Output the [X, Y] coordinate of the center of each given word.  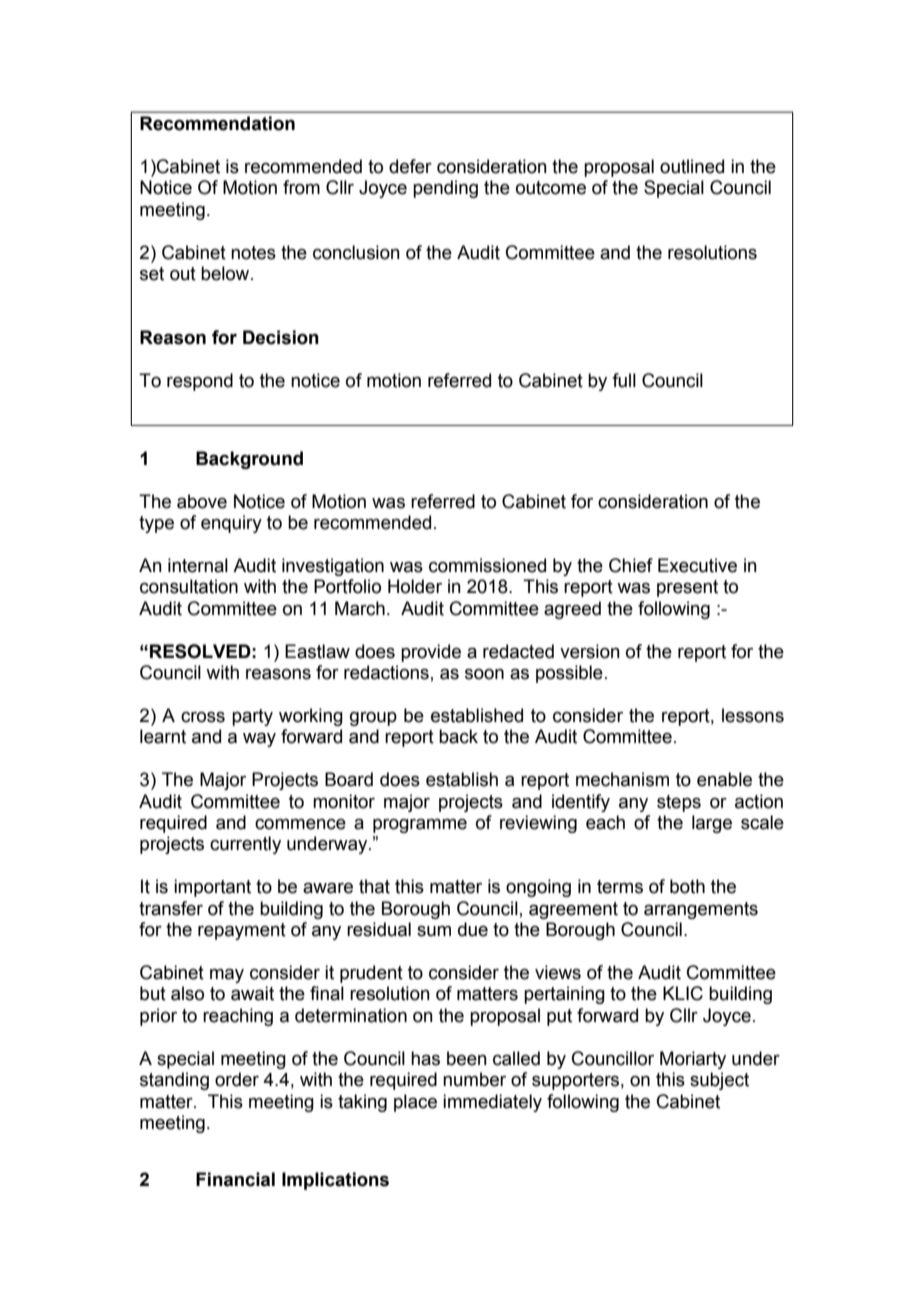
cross [203, 717]
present [687, 588]
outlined [692, 166]
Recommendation [217, 123]
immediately [492, 1103]
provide [431, 653]
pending [445, 189]
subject [719, 1081]
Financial [235, 1179]
